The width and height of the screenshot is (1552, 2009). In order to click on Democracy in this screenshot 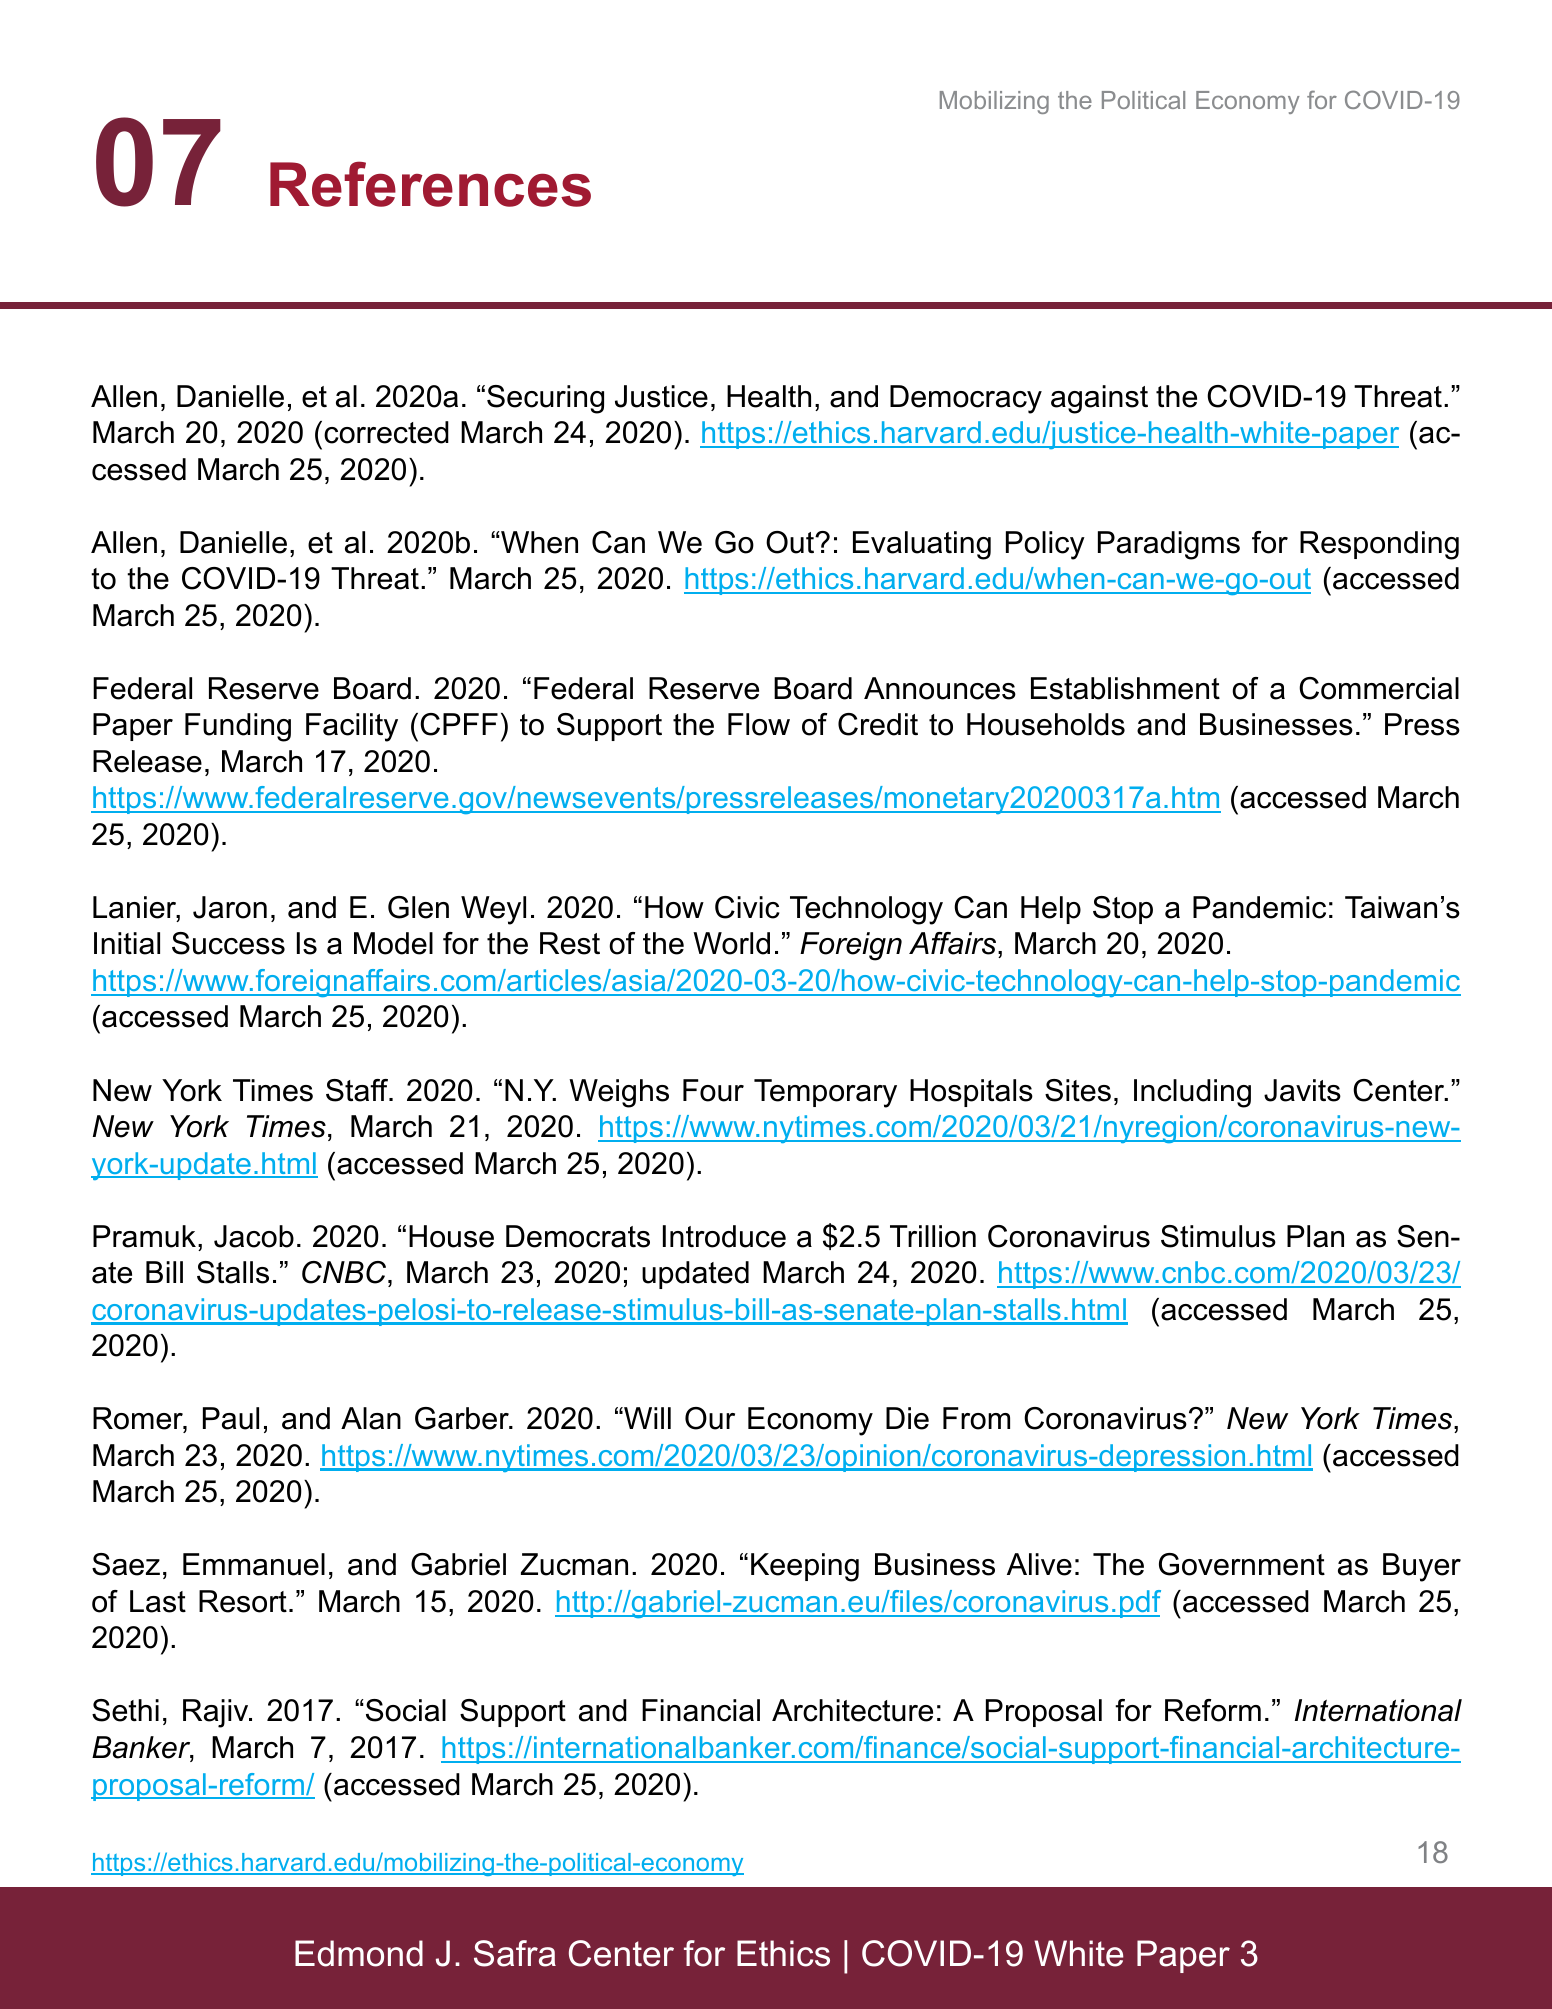, I will do `click(966, 399)`.
